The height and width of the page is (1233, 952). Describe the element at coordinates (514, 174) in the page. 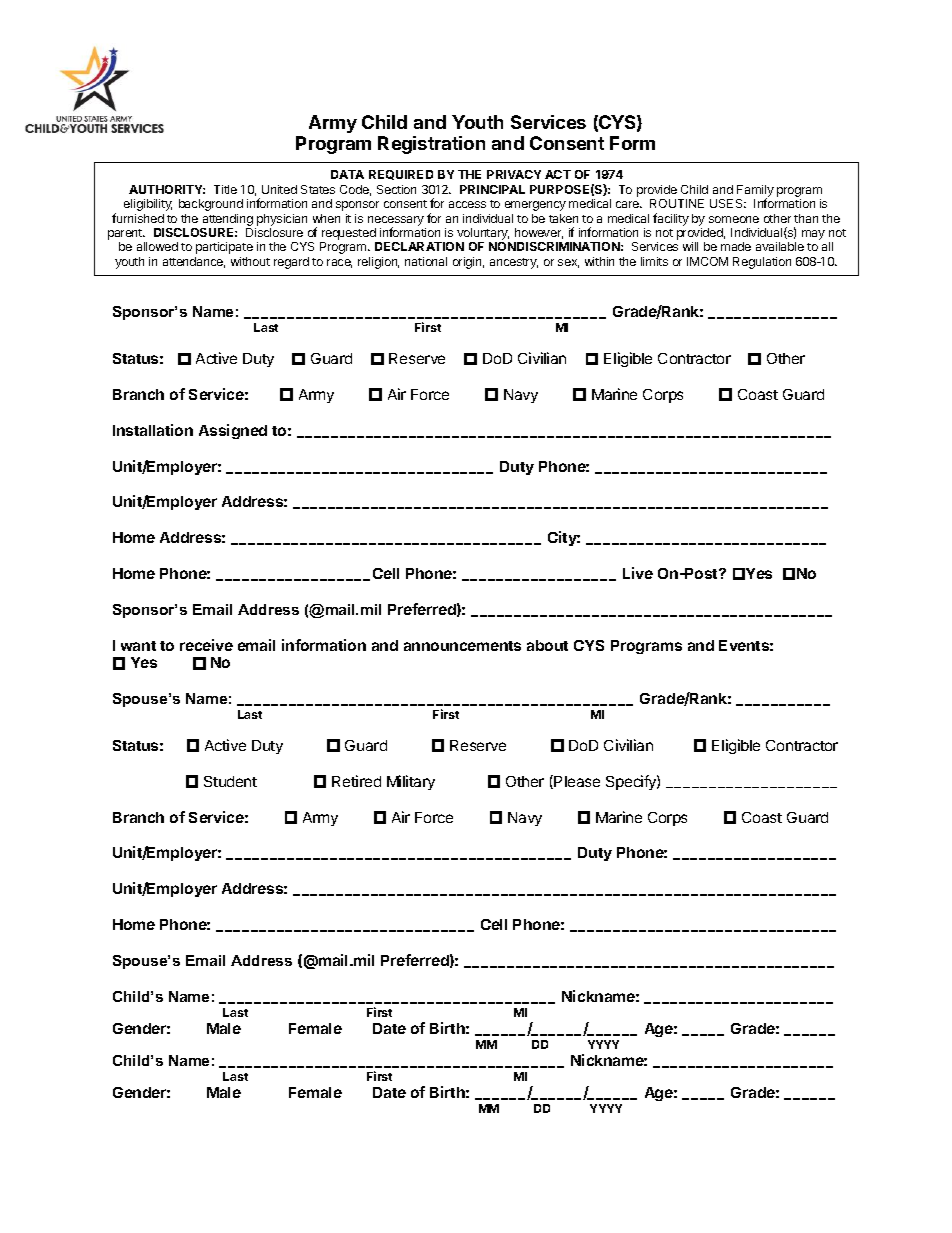

I see `PRIVACY` at that location.
